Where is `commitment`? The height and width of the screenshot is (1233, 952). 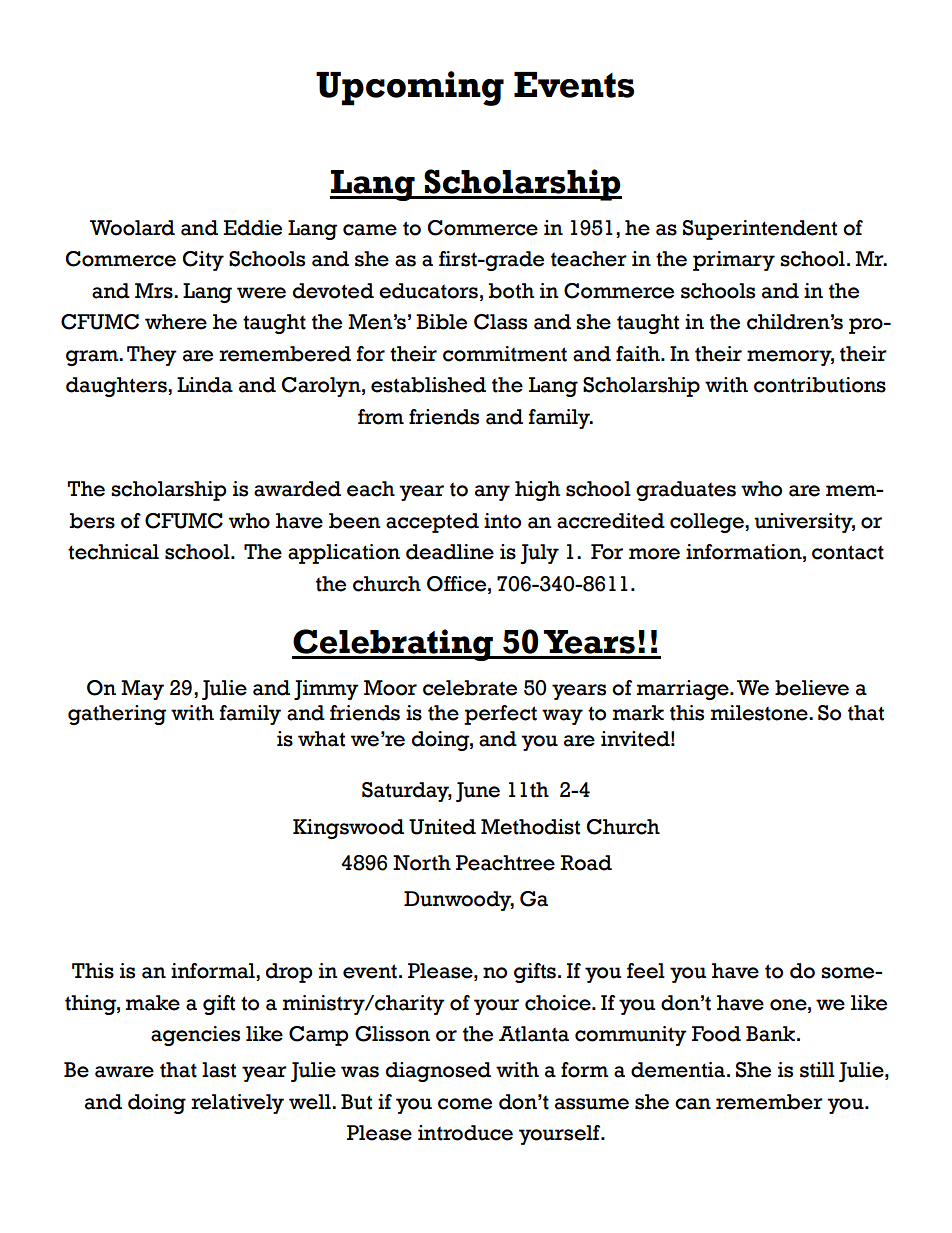
commitment is located at coordinates (505, 354).
